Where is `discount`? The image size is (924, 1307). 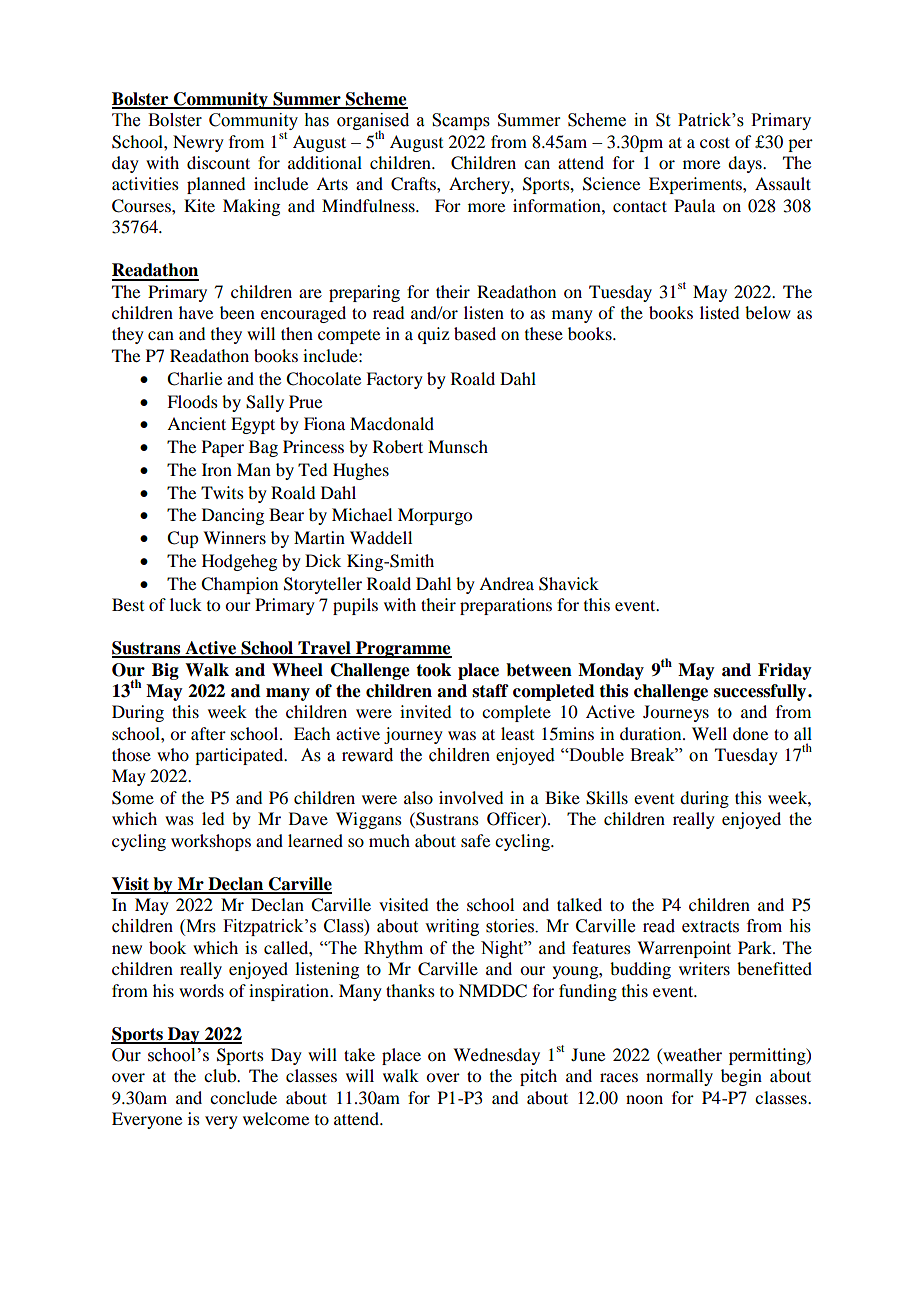 discount is located at coordinates (218, 162).
